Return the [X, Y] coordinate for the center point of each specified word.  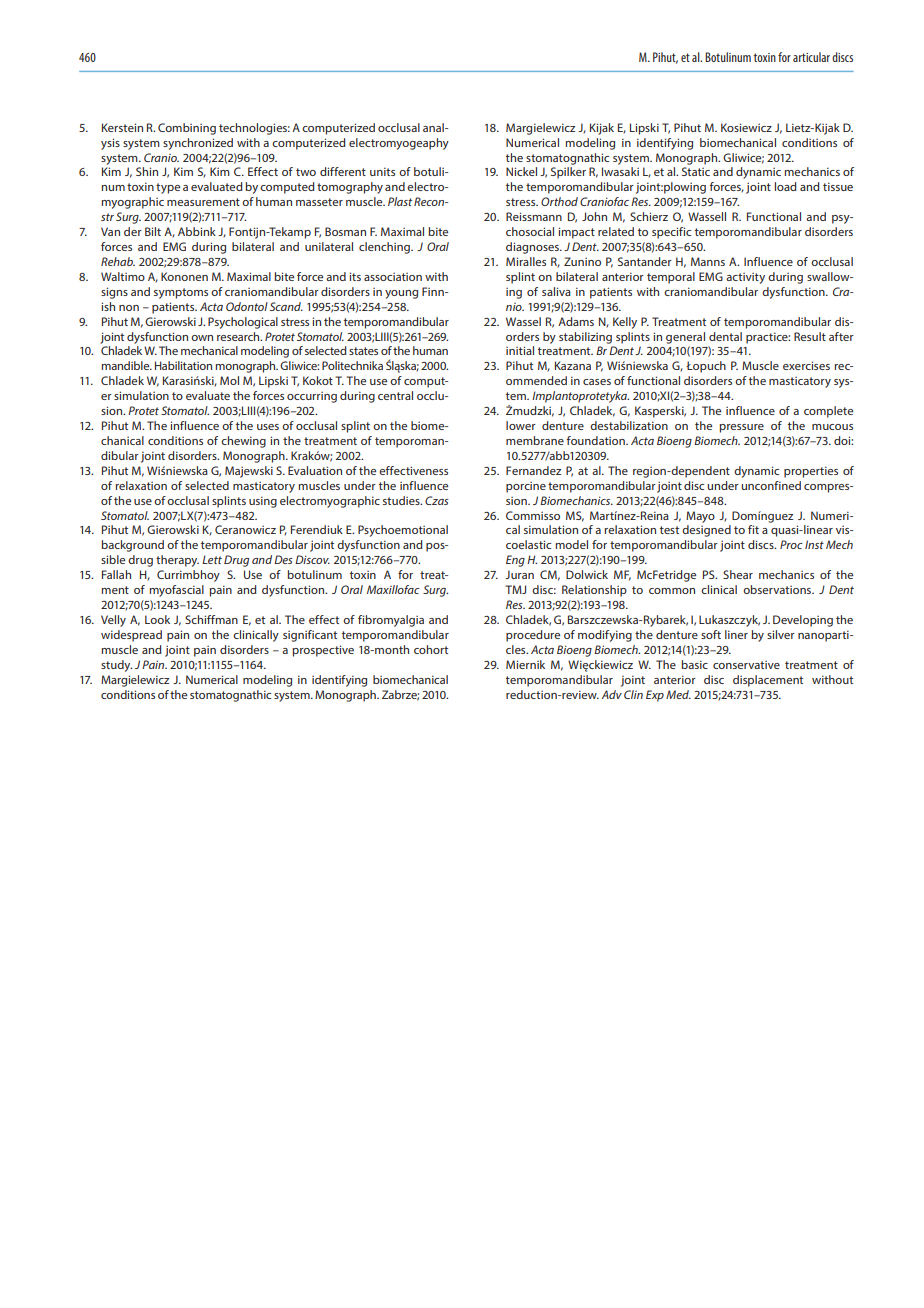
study [116, 666]
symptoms [181, 293]
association [393, 277]
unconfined [771, 485]
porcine [526, 487]
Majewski [249, 472]
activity [745, 278]
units [382, 171]
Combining [187, 129]
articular [811, 57]
